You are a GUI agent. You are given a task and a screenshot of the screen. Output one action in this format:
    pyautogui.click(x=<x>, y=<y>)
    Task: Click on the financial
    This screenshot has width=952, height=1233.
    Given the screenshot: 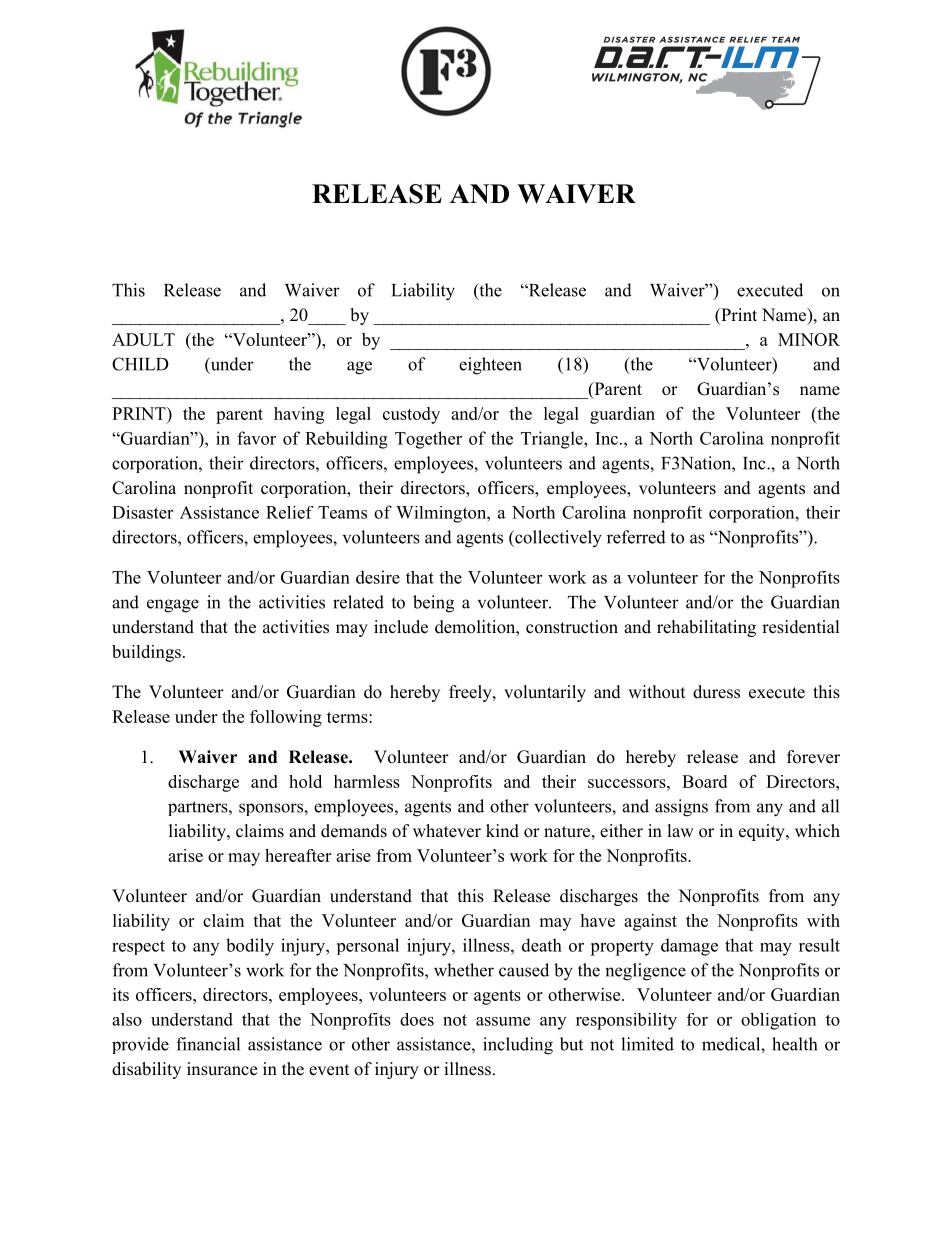 What is the action you would take?
    pyautogui.click(x=208, y=1044)
